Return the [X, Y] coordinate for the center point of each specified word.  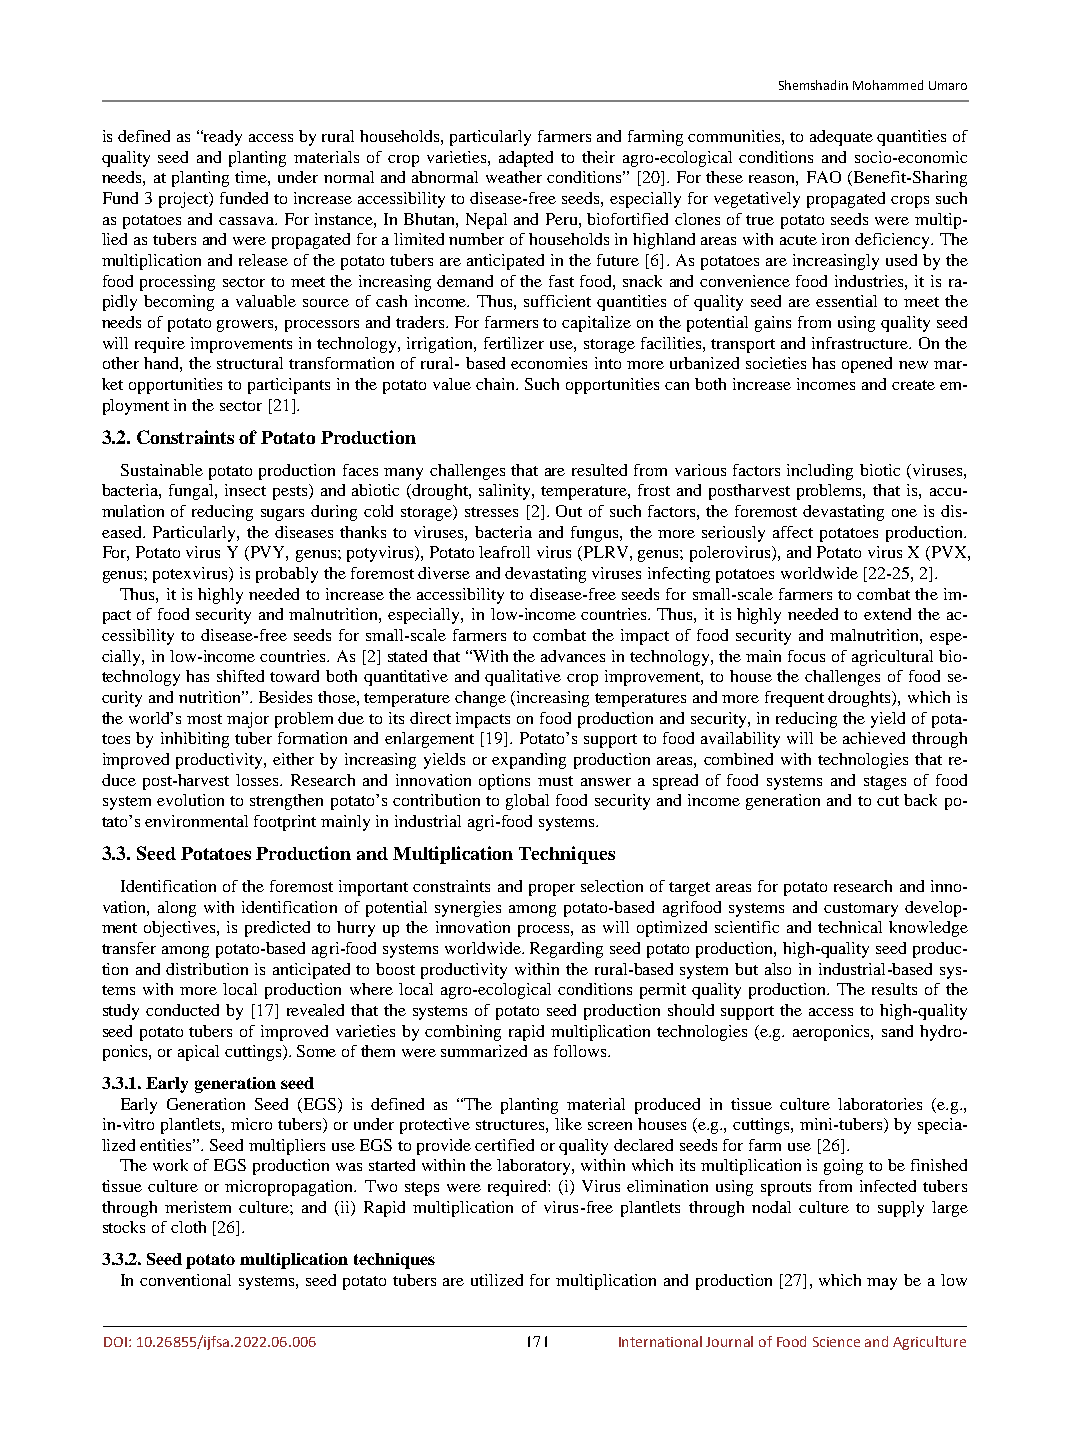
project [185, 200]
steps [422, 1189]
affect [793, 532]
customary [861, 910]
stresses [491, 512]
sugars [282, 515]
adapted [526, 159]
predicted [277, 929]
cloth [188, 1227]
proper [552, 890]
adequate [841, 138]
